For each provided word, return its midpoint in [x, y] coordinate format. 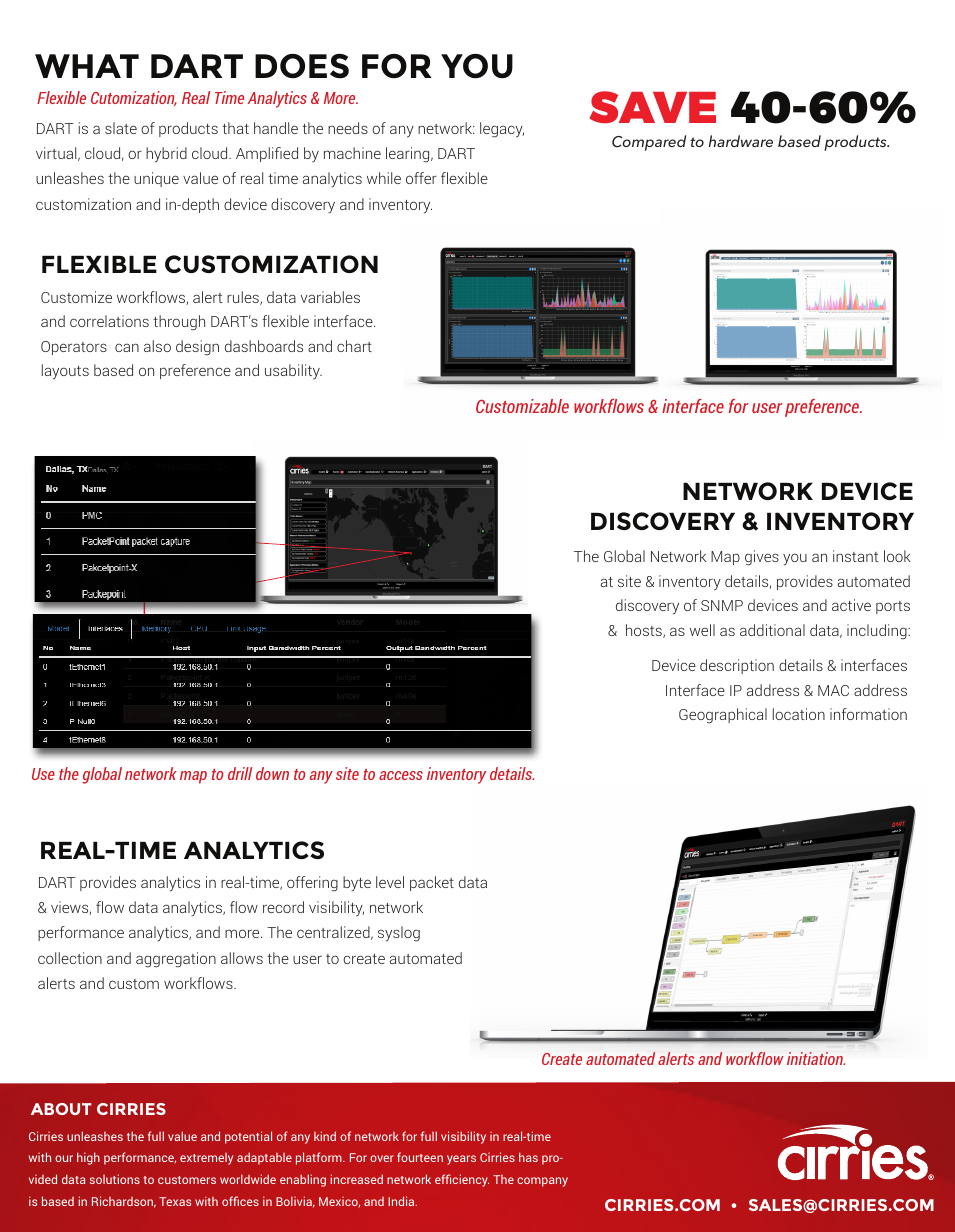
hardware [740, 141]
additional [772, 630]
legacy [502, 130]
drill [240, 773]
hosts [645, 631]
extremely [206, 1159]
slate [121, 128]
